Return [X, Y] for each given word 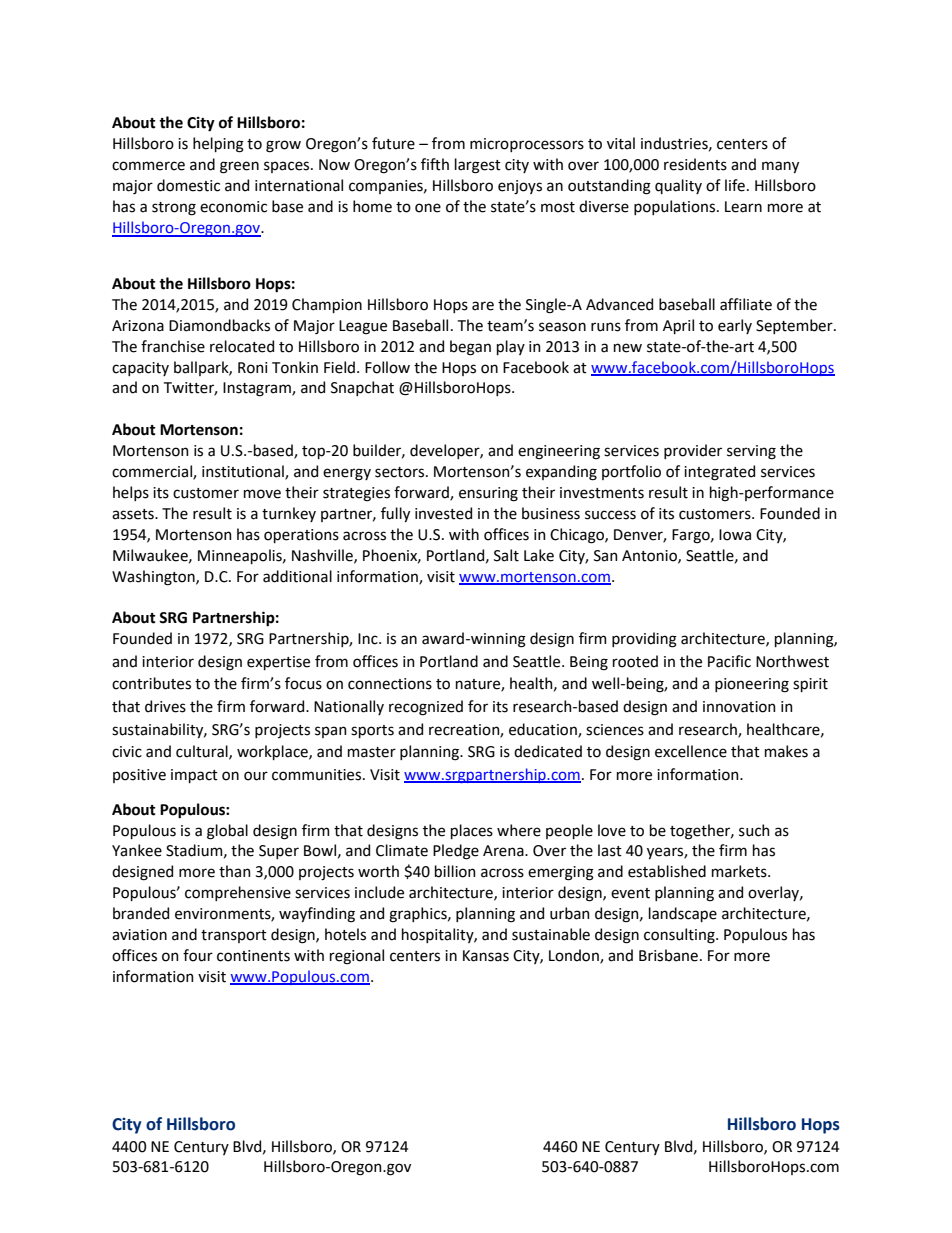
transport [234, 936]
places [472, 831]
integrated [719, 473]
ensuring [488, 494]
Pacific [729, 661]
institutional [244, 472]
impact [194, 776]
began [470, 348]
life [735, 185]
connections [390, 684]
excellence [691, 751]
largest [478, 166]
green [239, 167]
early [735, 326]
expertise [278, 663]
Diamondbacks [219, 325]
